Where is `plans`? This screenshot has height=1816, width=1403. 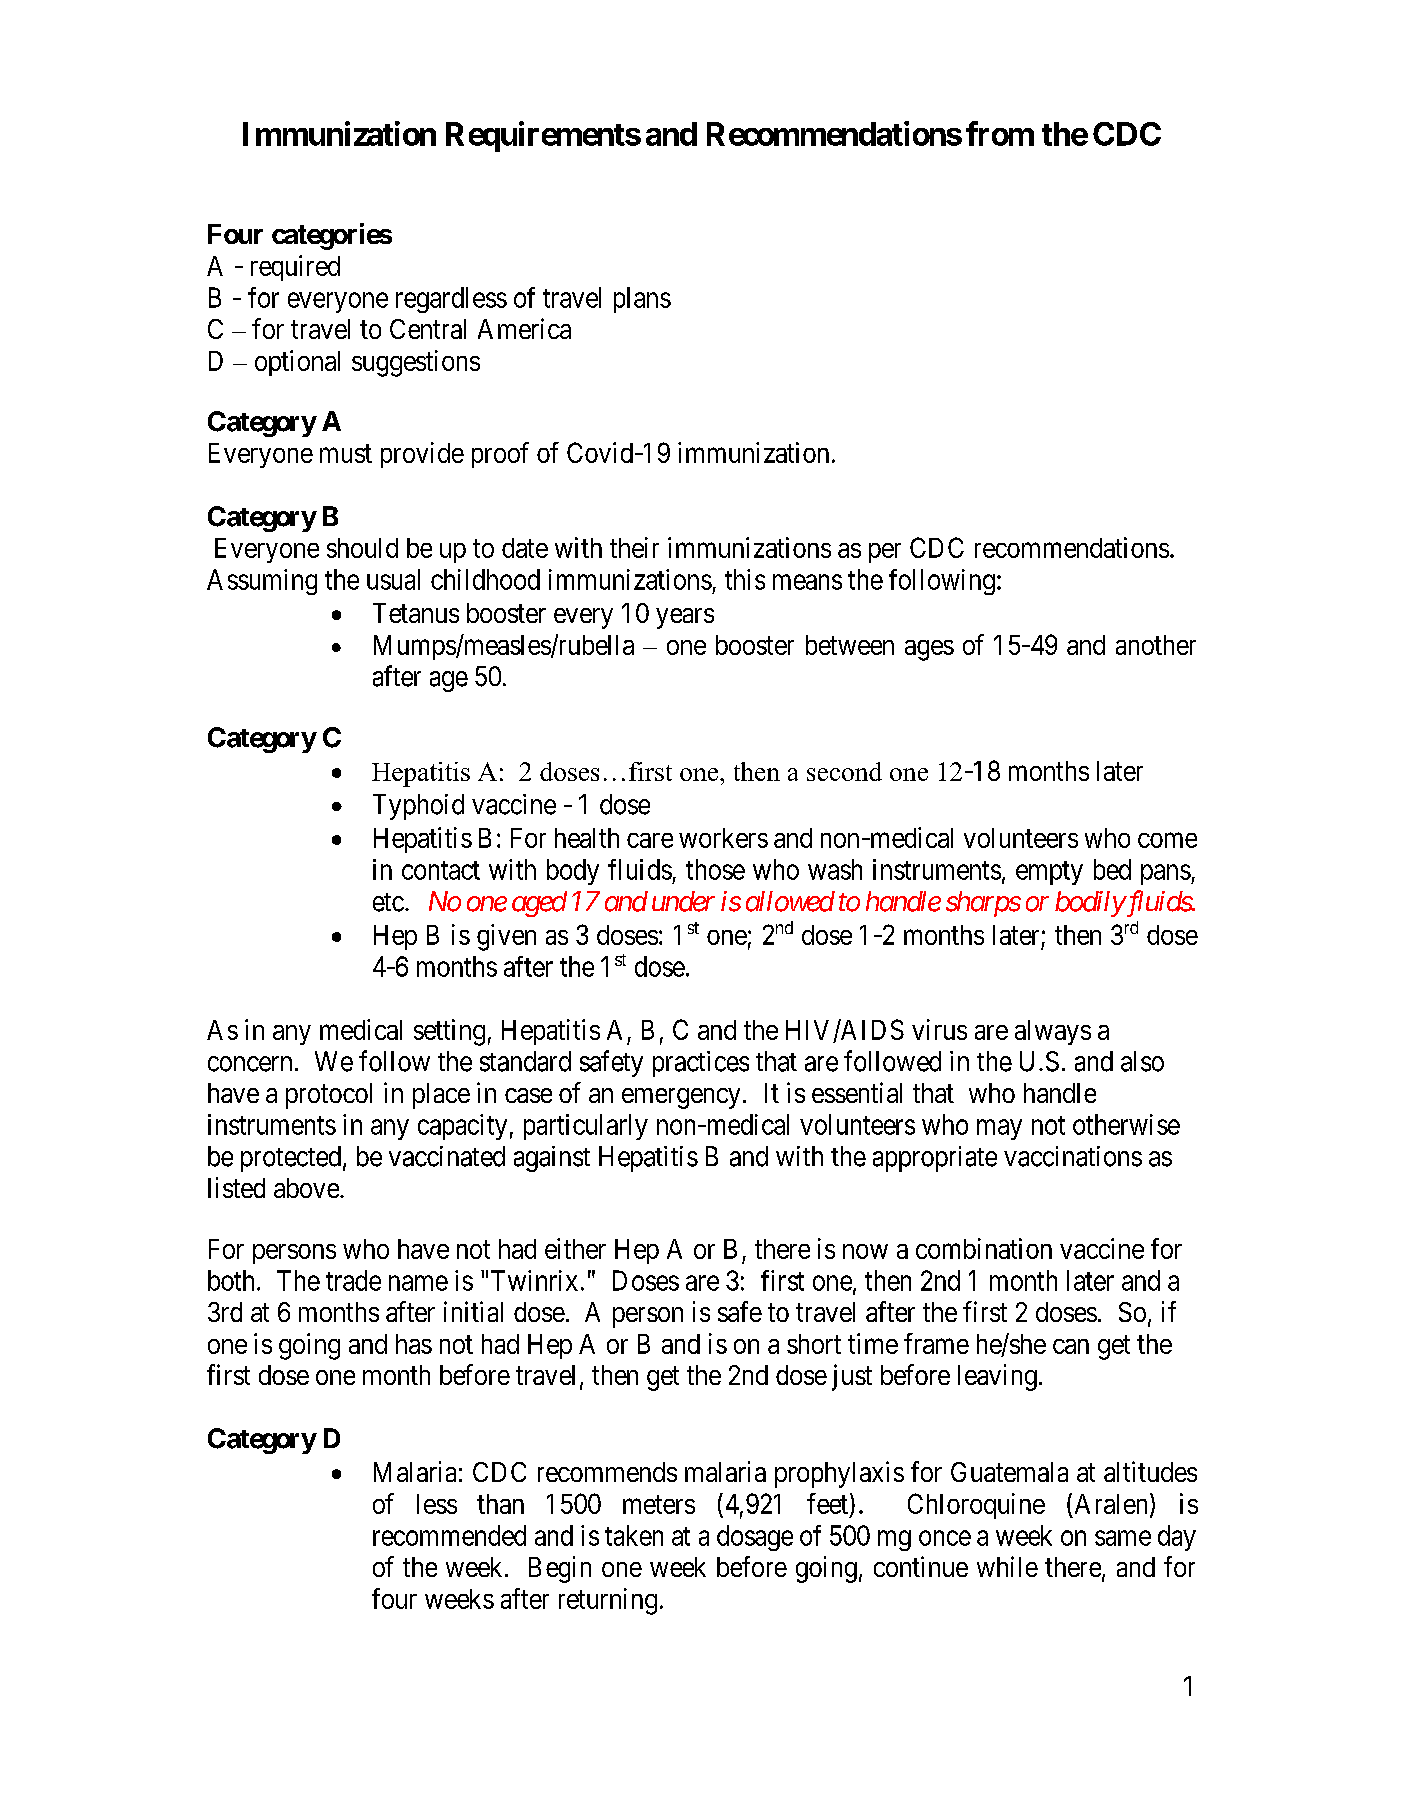
plans is located at coordinates (642, 300).
